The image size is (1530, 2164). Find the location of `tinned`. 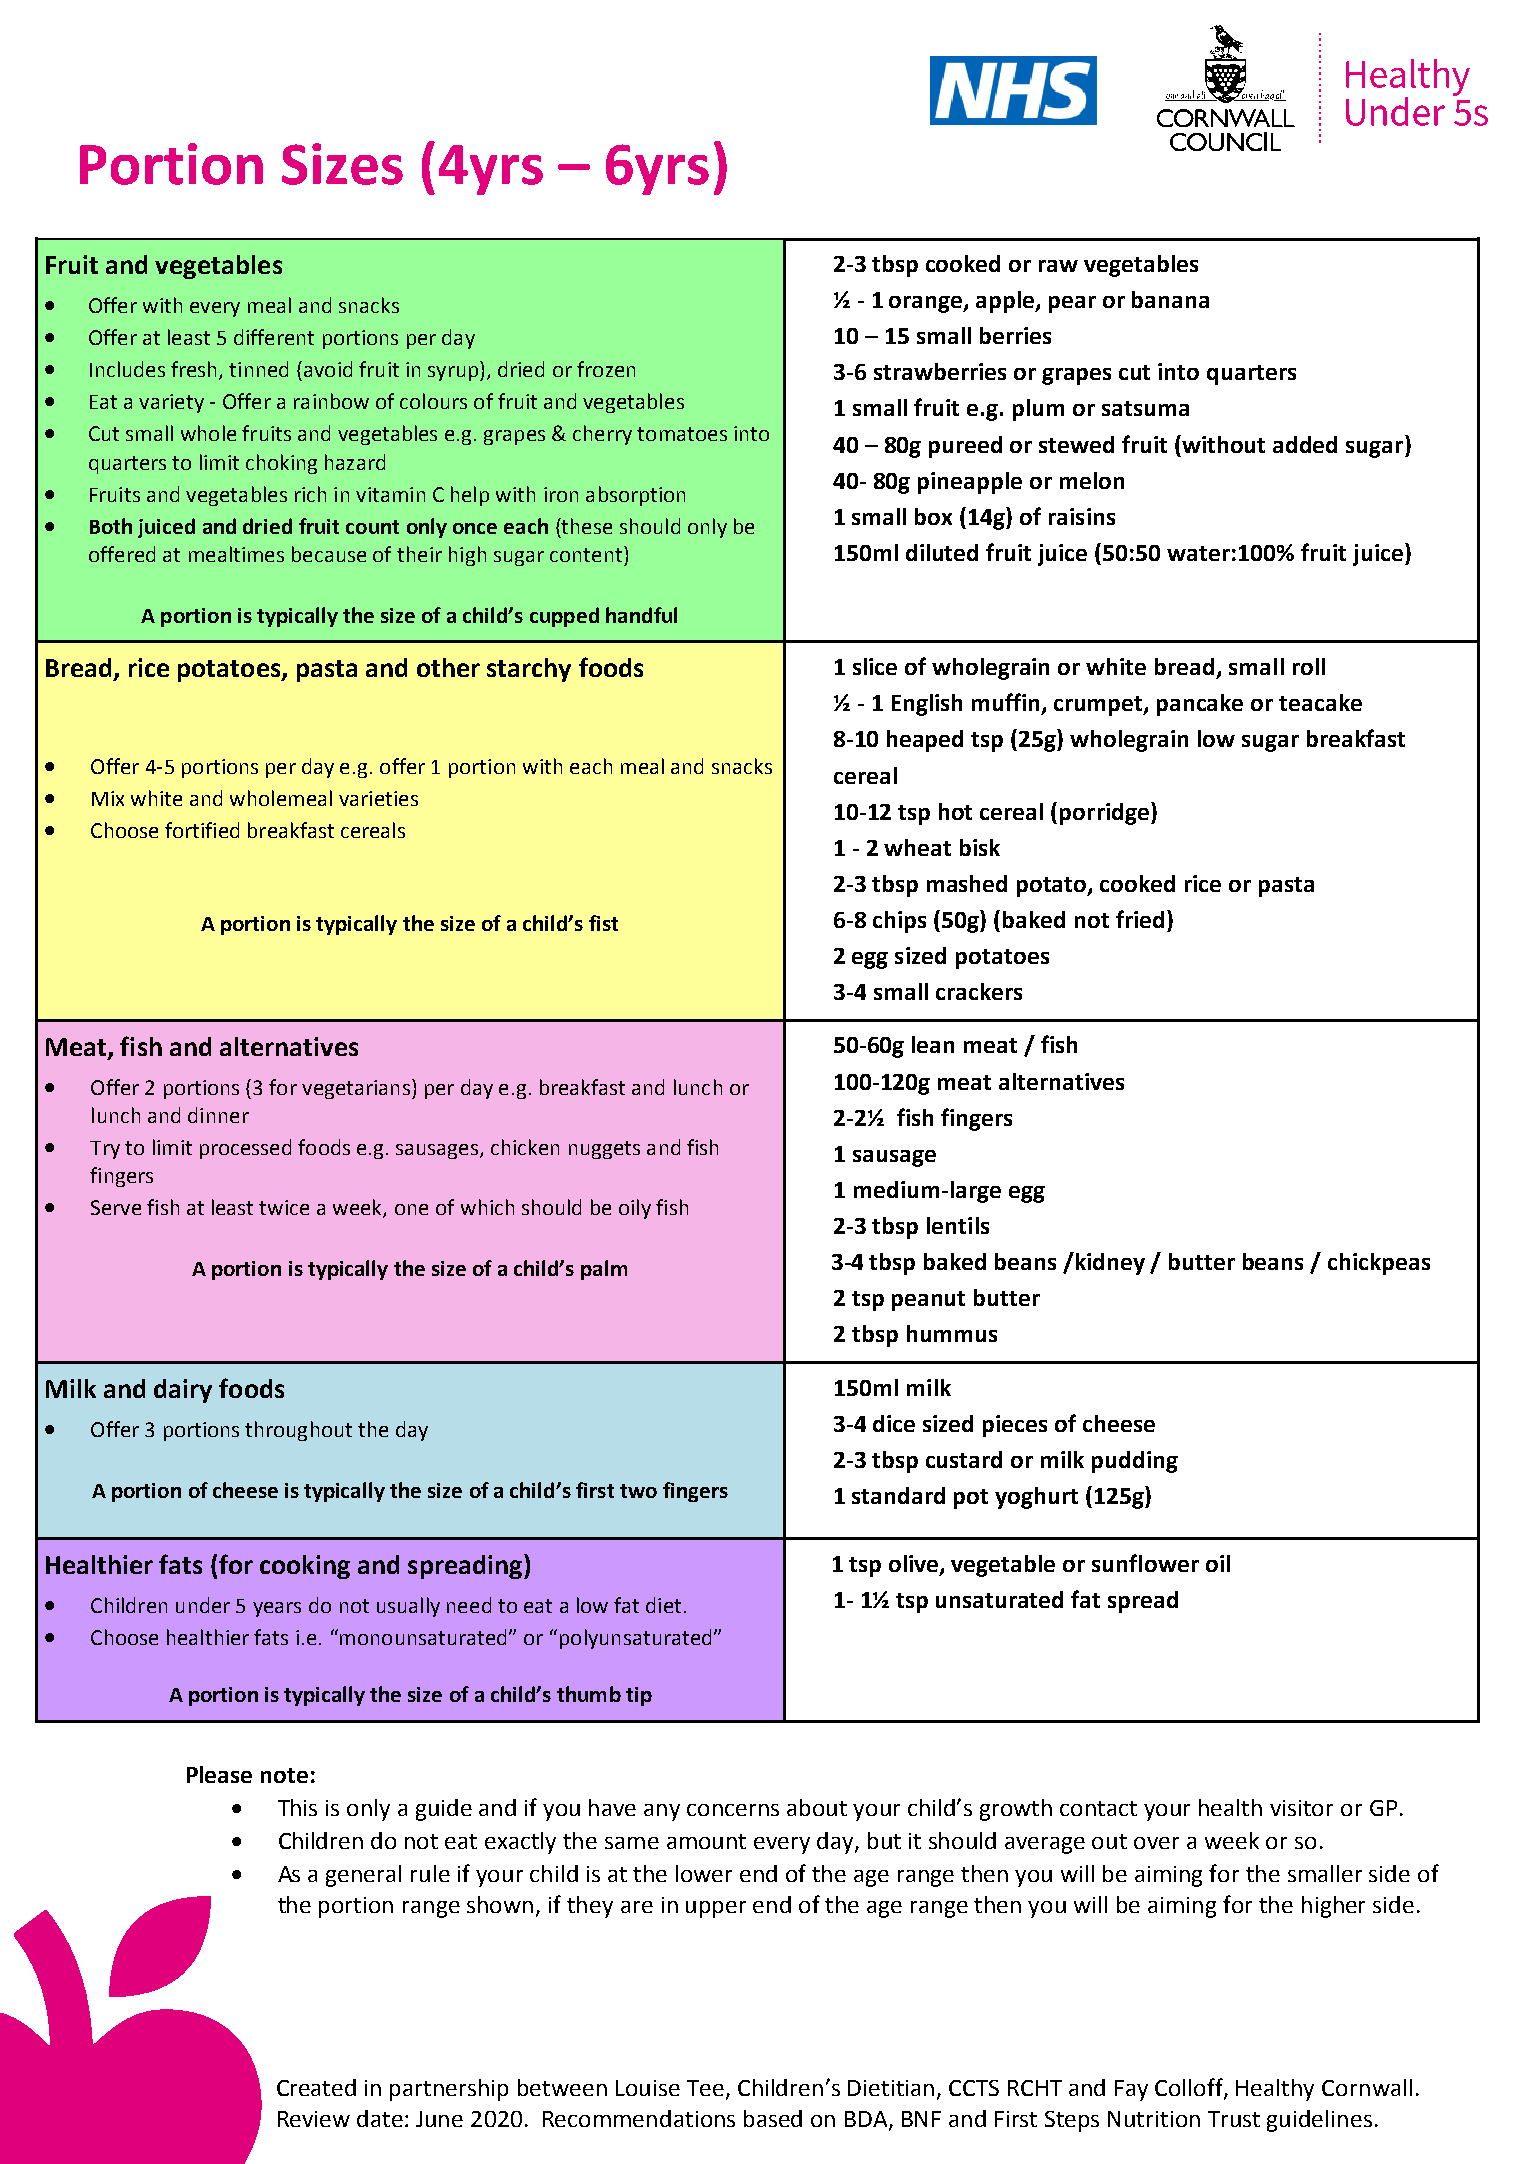

tinned is located at coordinates (258, 369).
